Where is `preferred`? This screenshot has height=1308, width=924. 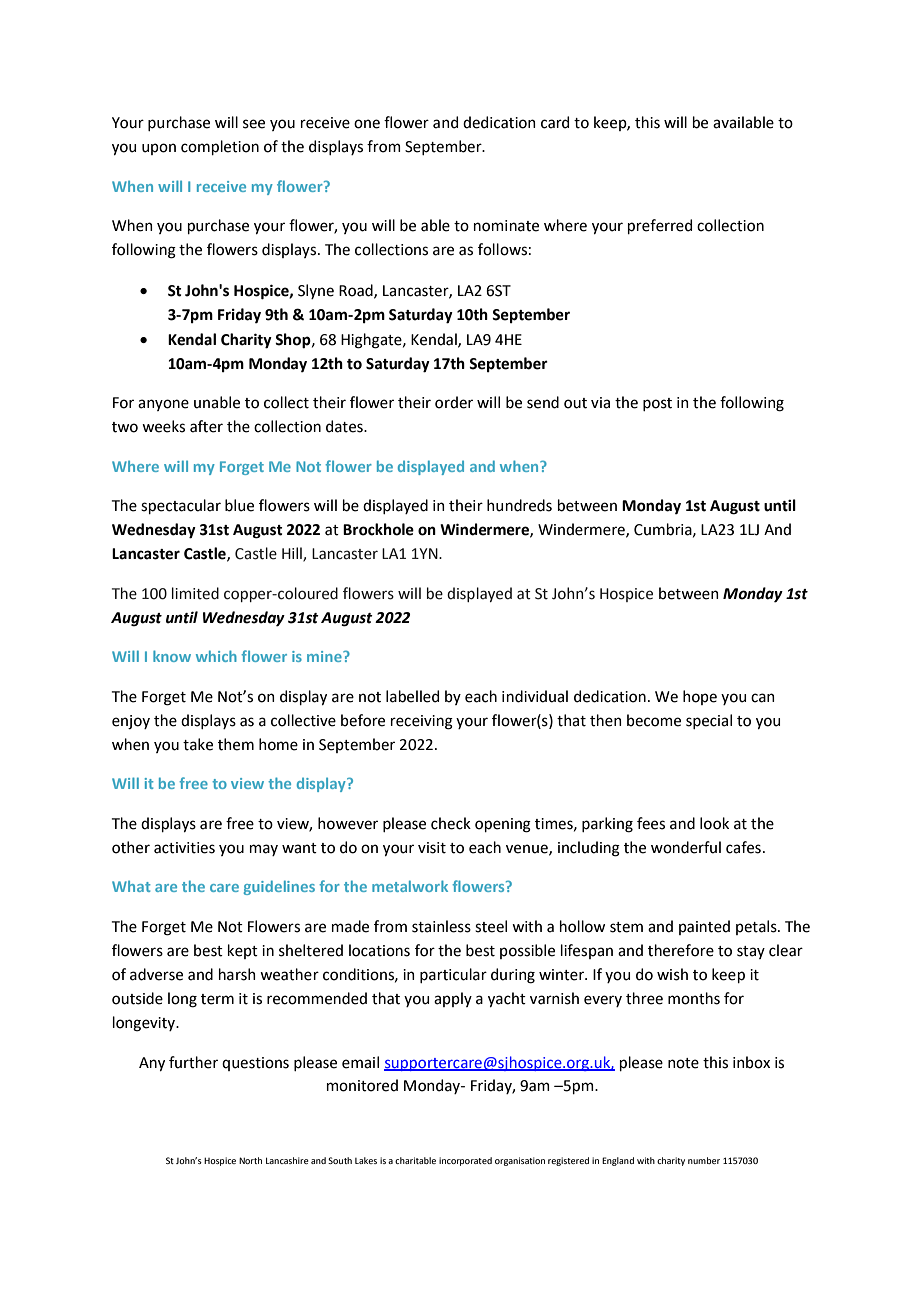
preferred is located at coordinates (660, 226).
